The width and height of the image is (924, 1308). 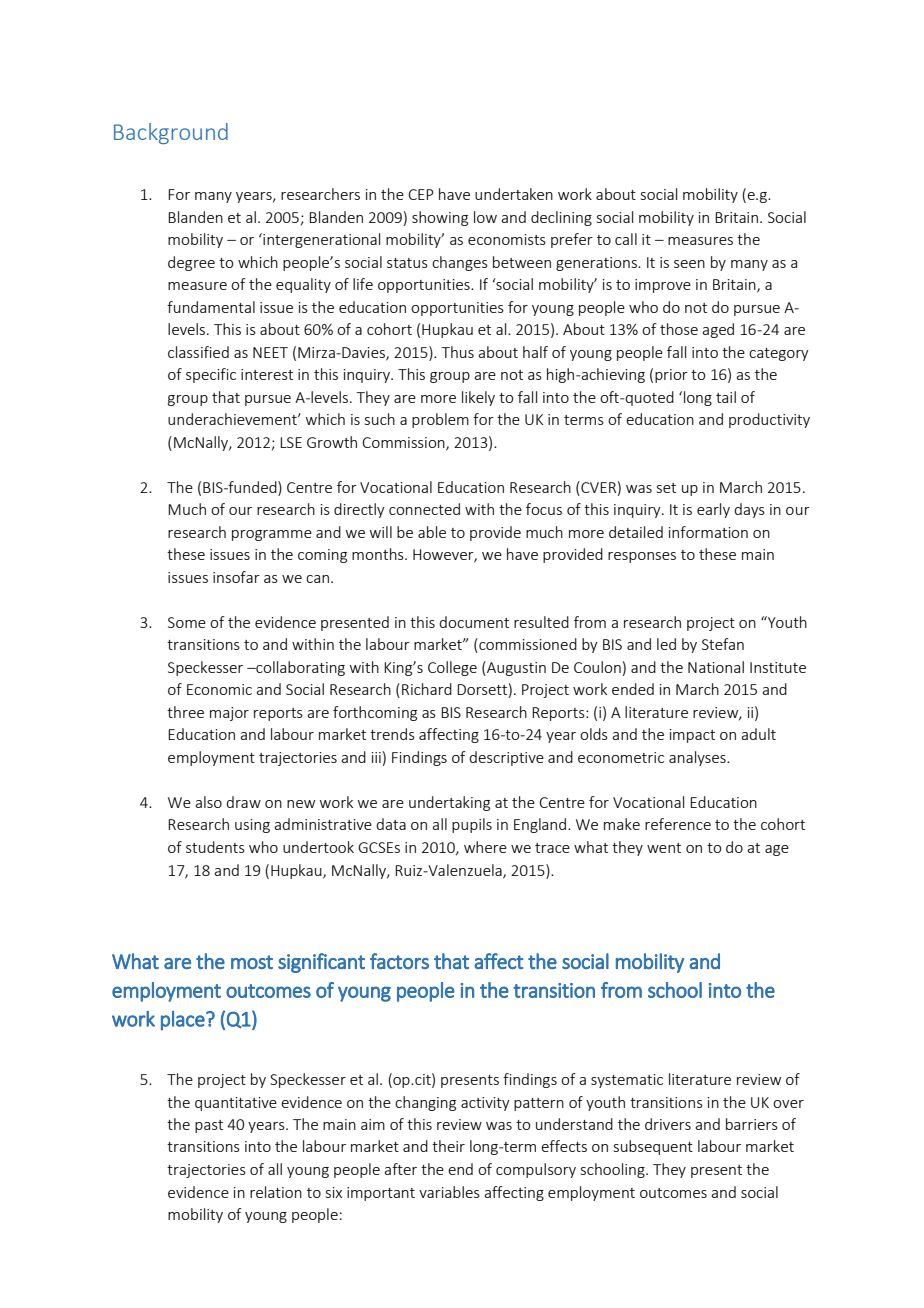 I want to click on relation, so click(x=276, y=1192).
